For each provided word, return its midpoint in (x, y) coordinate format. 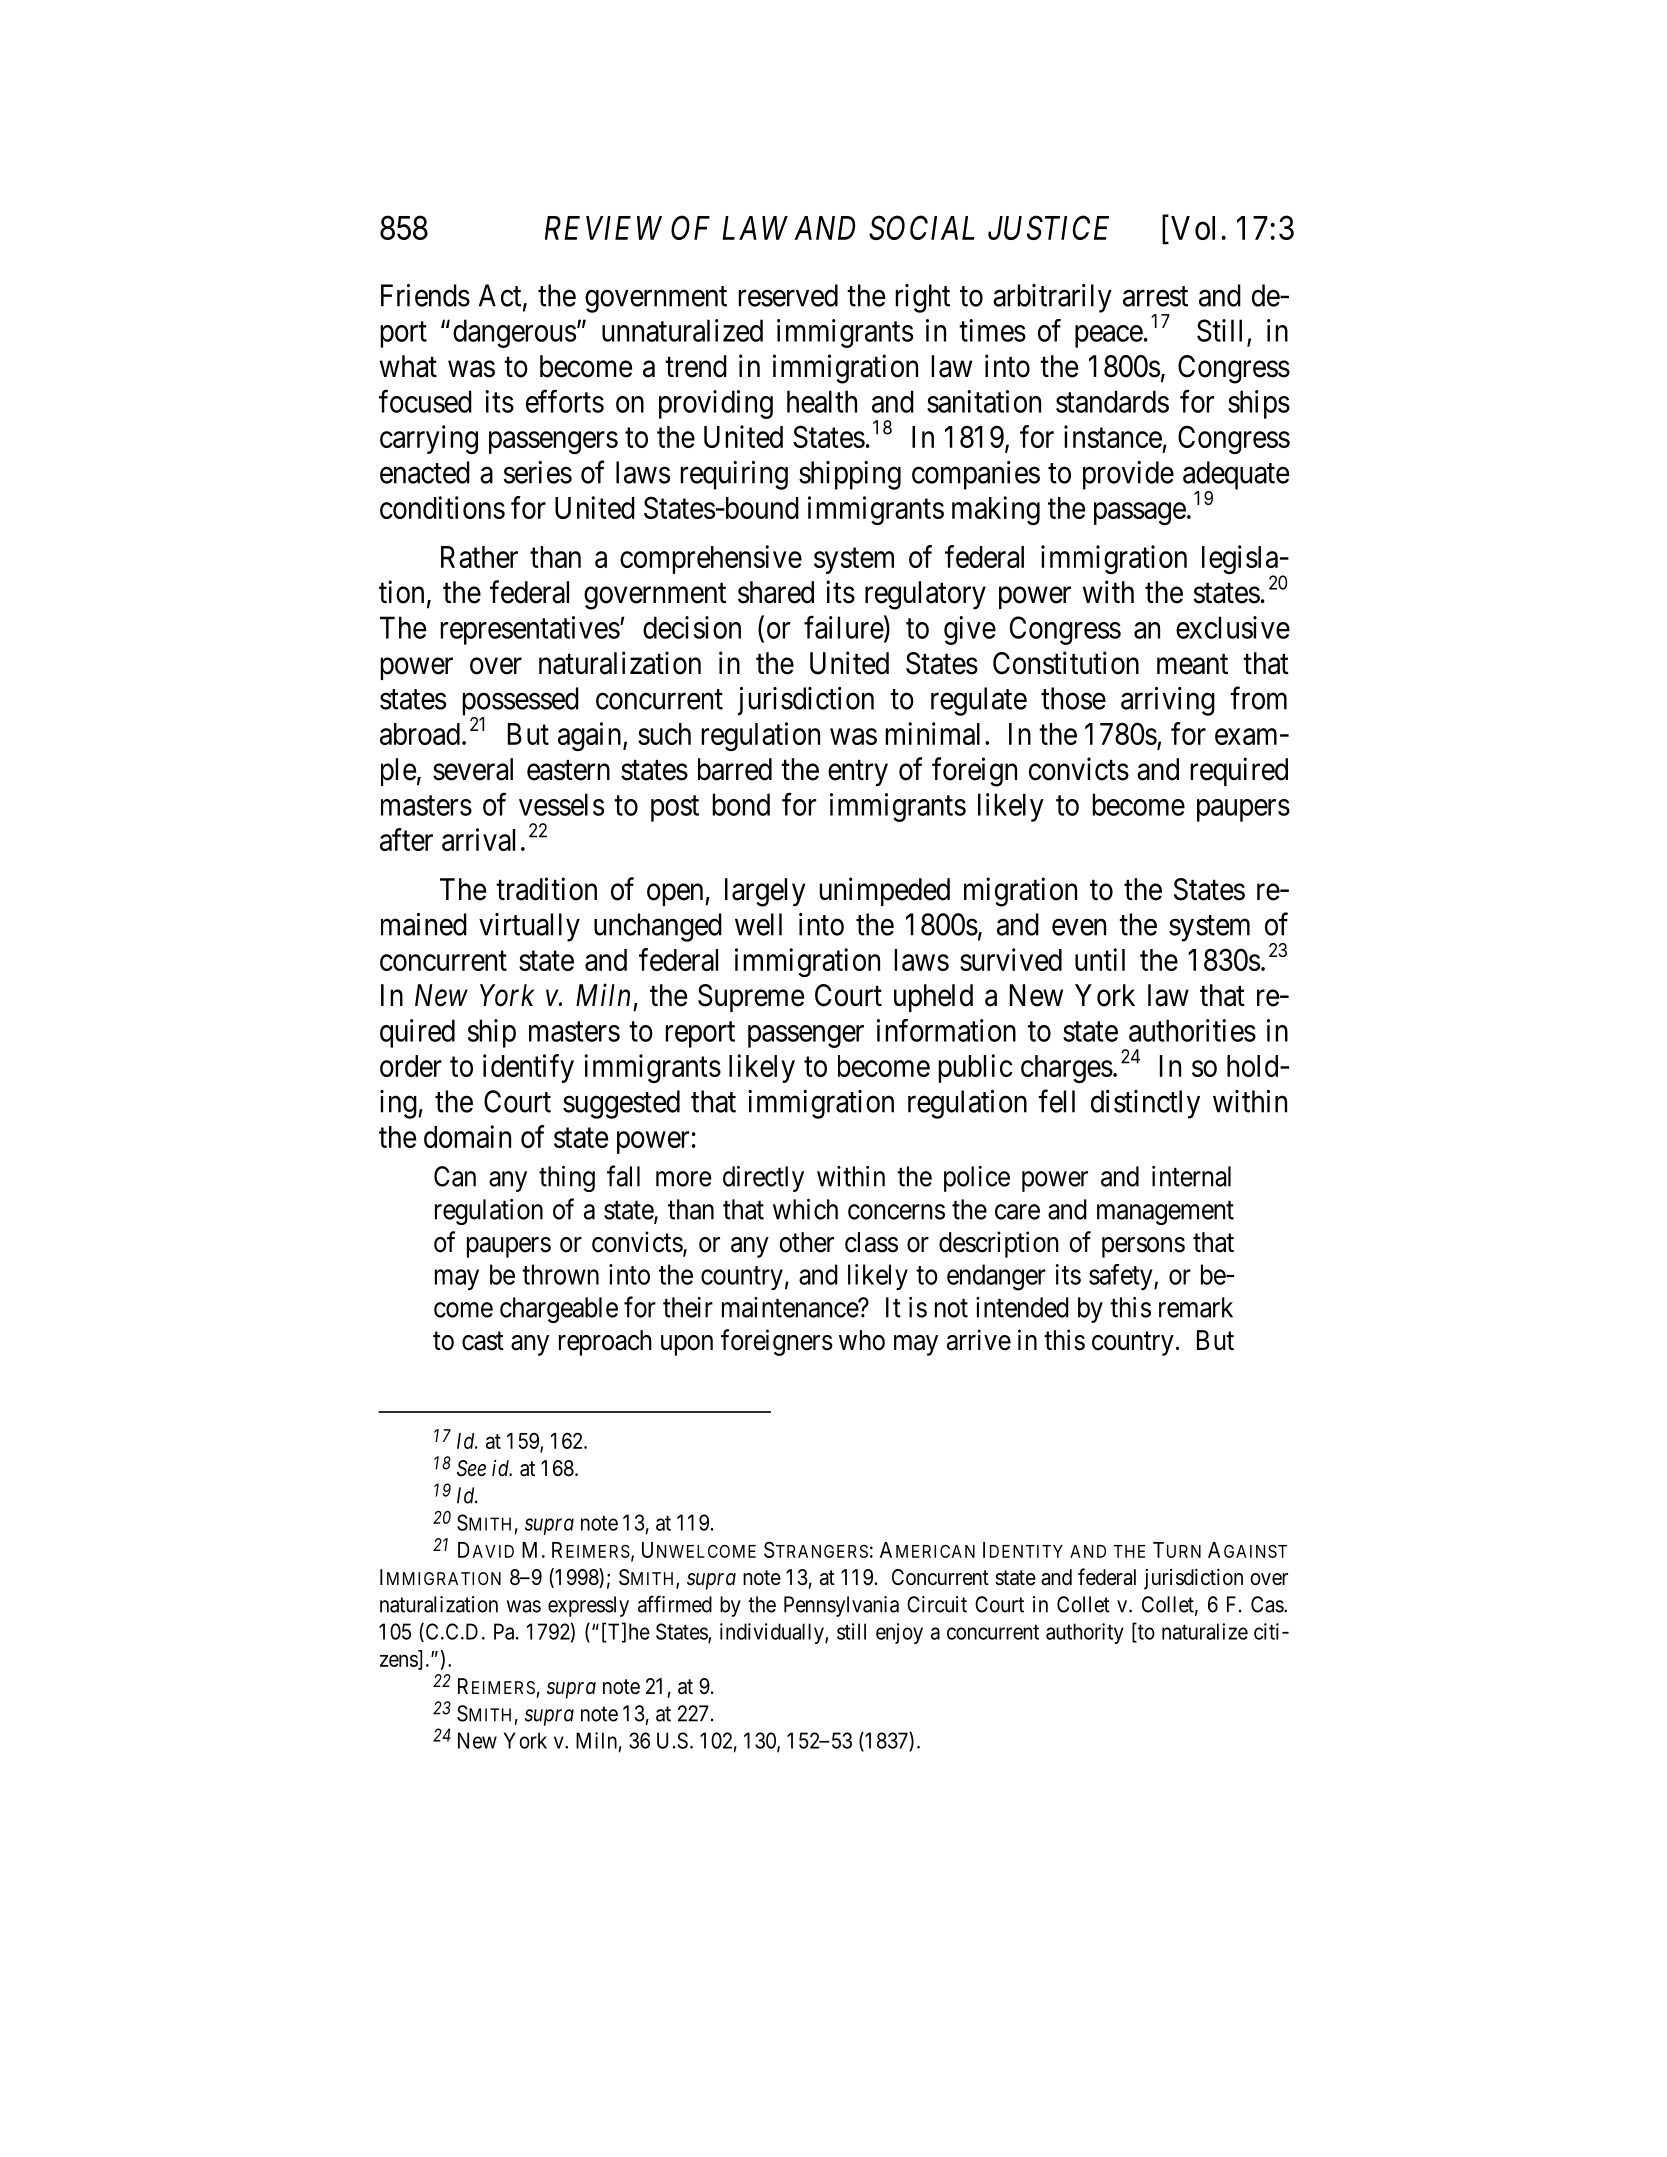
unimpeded (884, 891)
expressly (588, 1606)
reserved (788, 295)
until (1100, 959)
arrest (1155, 296)
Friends (425, 295)
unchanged (658, 927)
